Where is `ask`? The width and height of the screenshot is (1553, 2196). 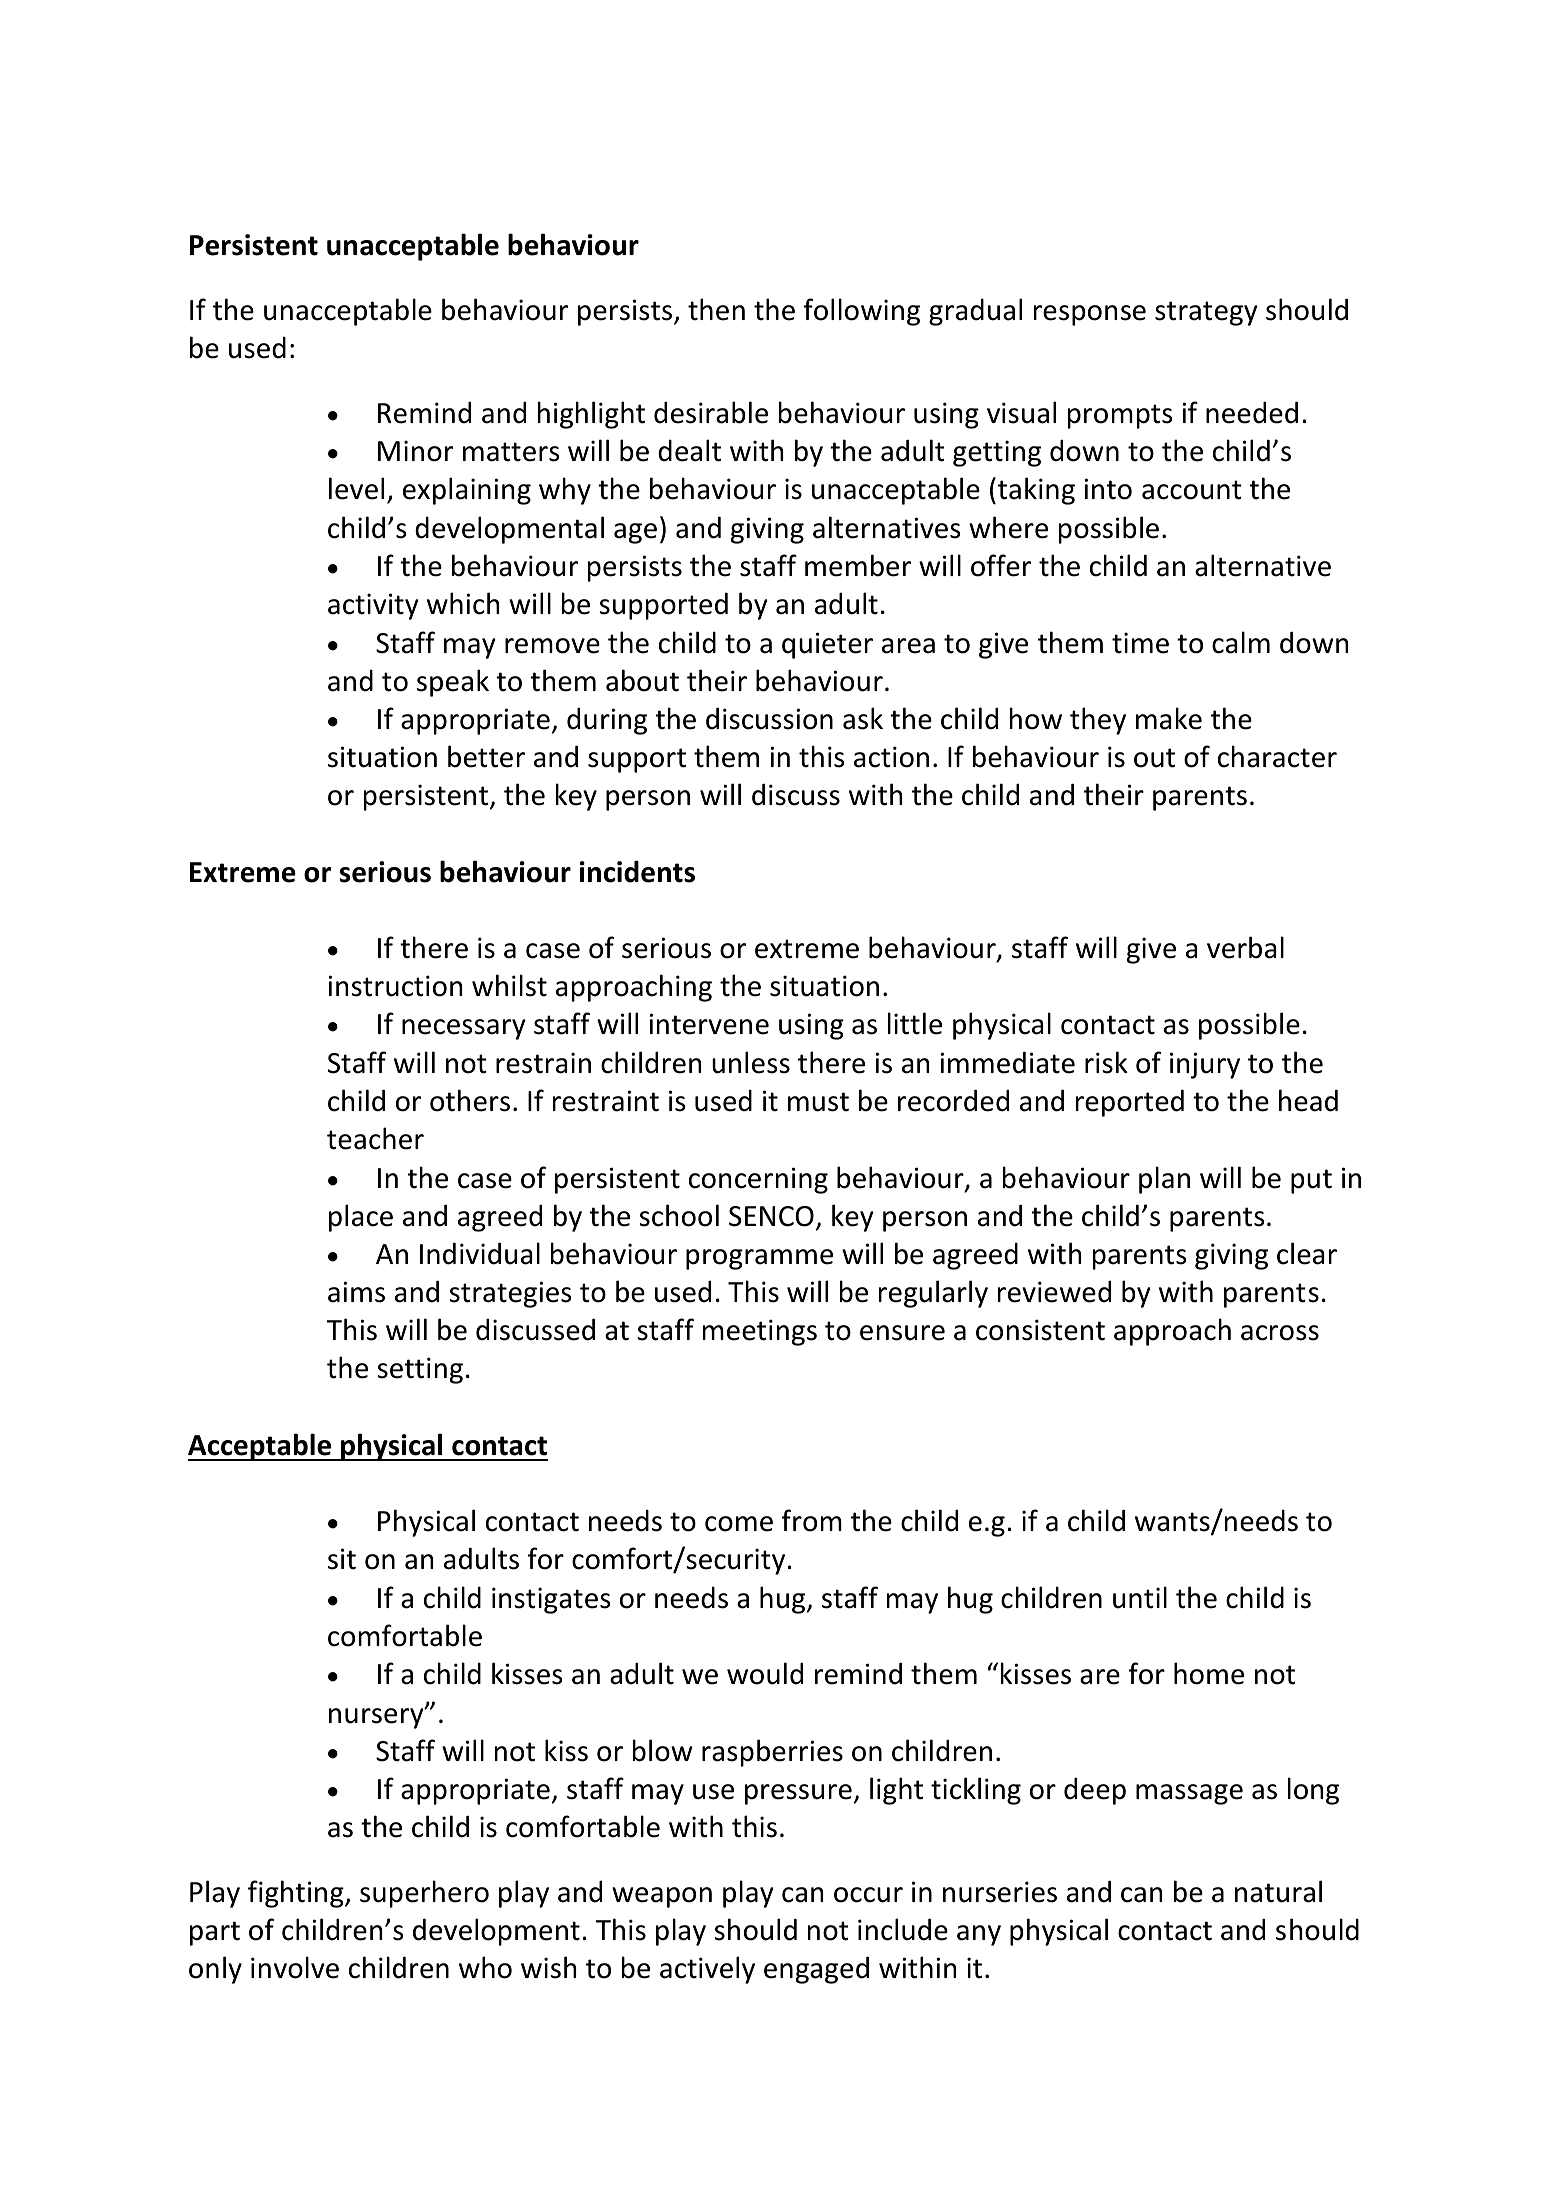
ask is located at coordinates (863, 718).
